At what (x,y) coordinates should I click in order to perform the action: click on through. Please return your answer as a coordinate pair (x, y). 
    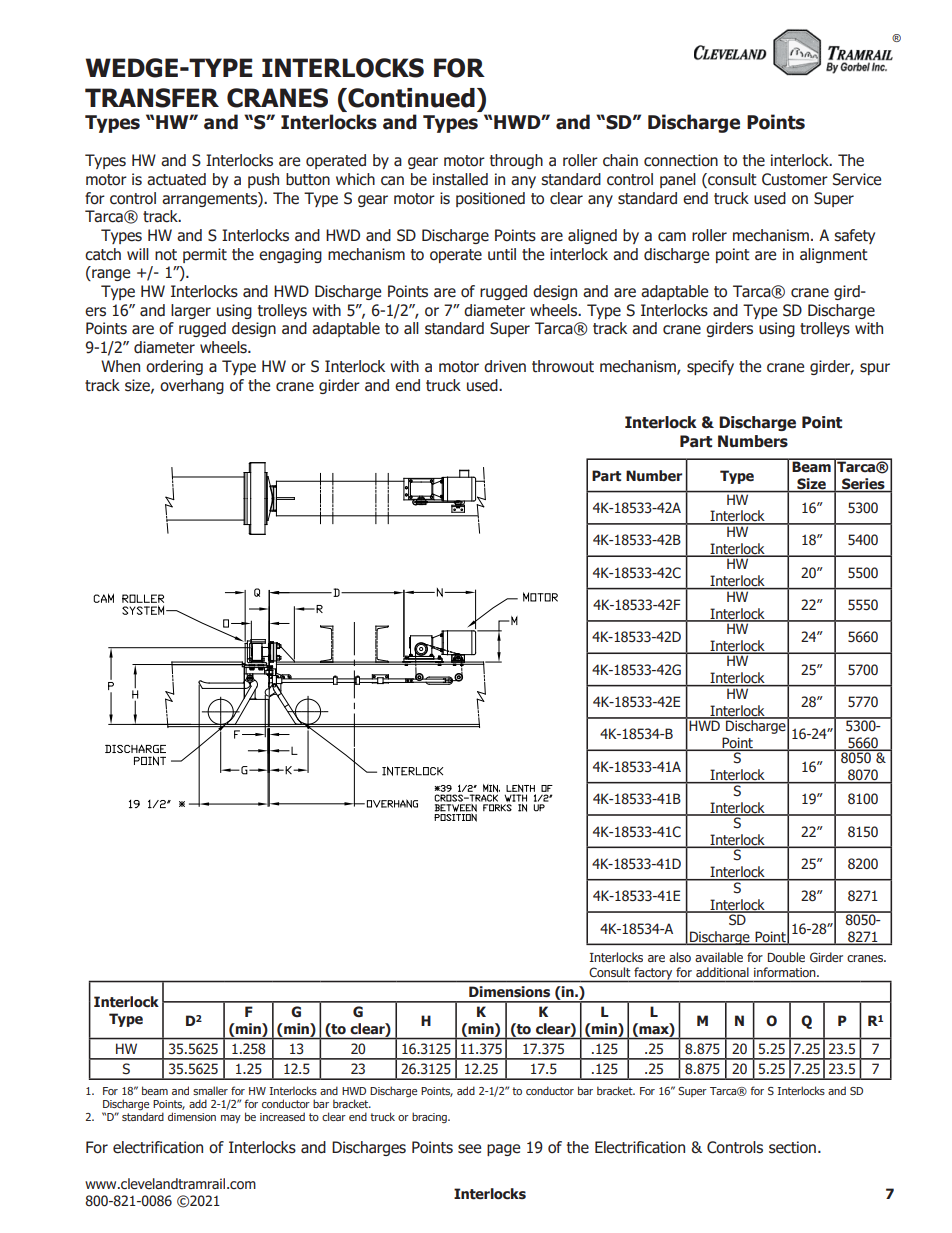
    Looking at the image, I should click on (516, 161).
